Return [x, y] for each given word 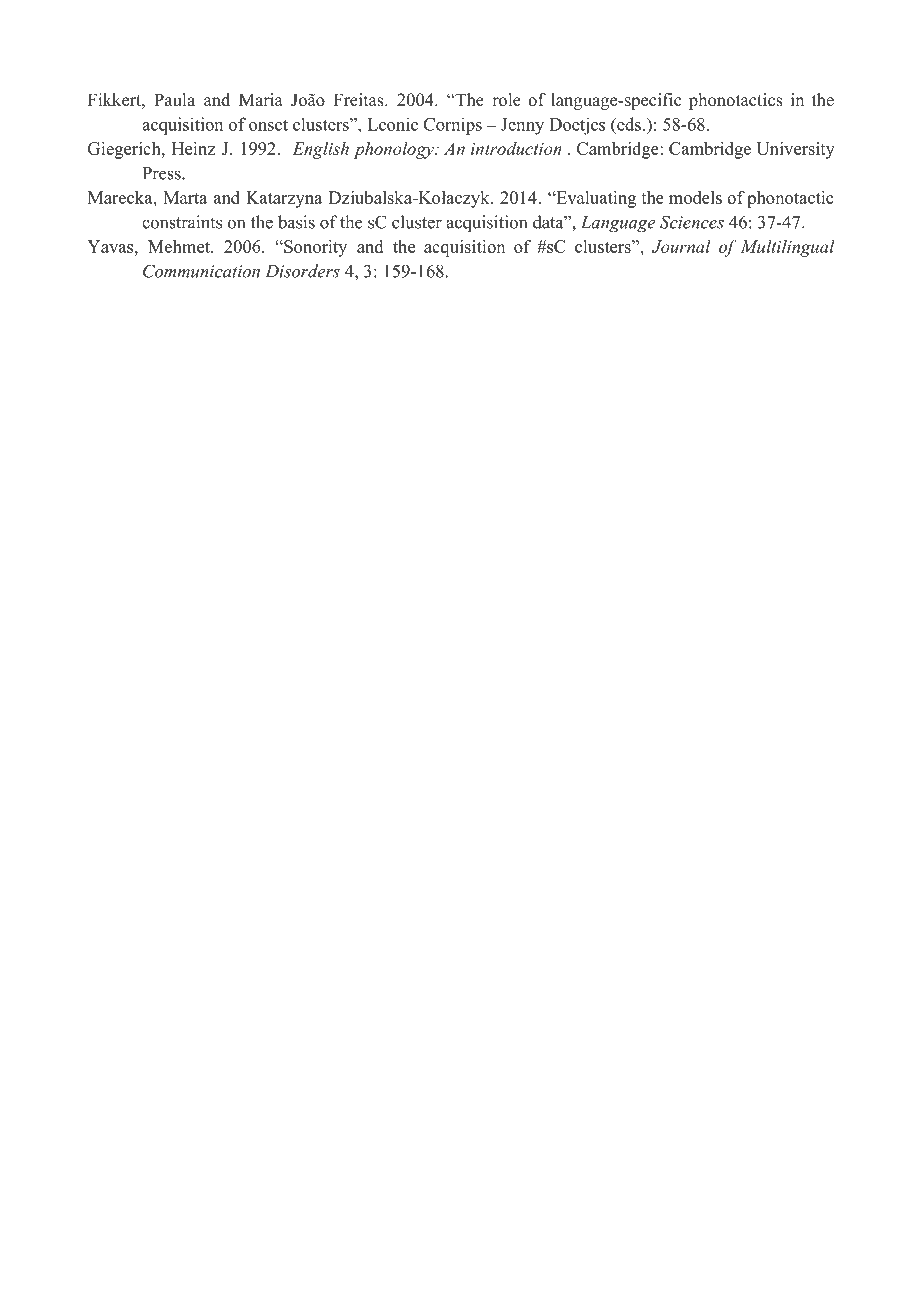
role [506, 100]
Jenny [522, 126]
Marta [185, 197]
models [695, 197]
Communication [201, 271]
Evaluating [595, 199]
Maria [261, 99]
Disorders [302, 271]
